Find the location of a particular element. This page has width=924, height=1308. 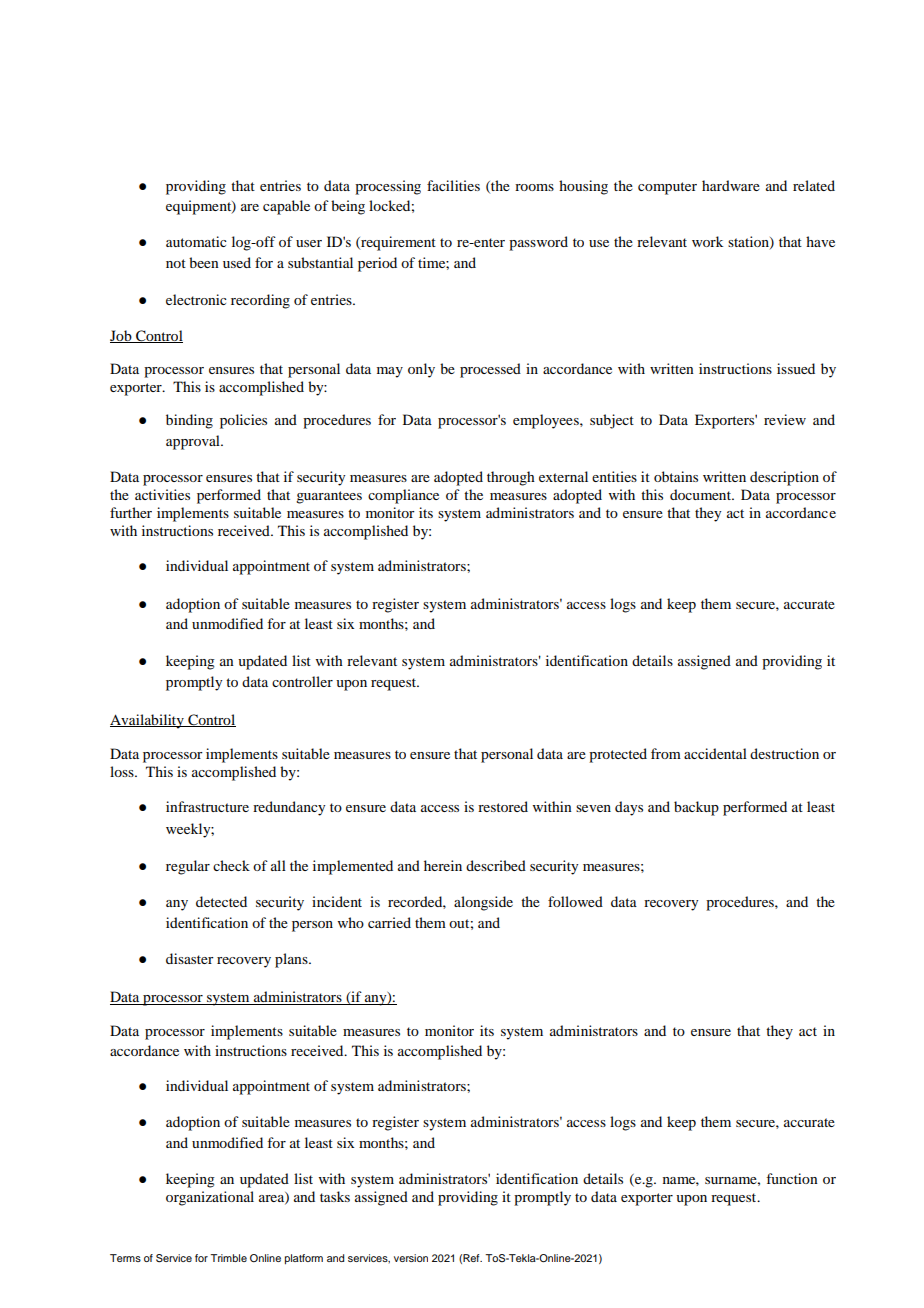

version is located at coordinates (411, 1258).
